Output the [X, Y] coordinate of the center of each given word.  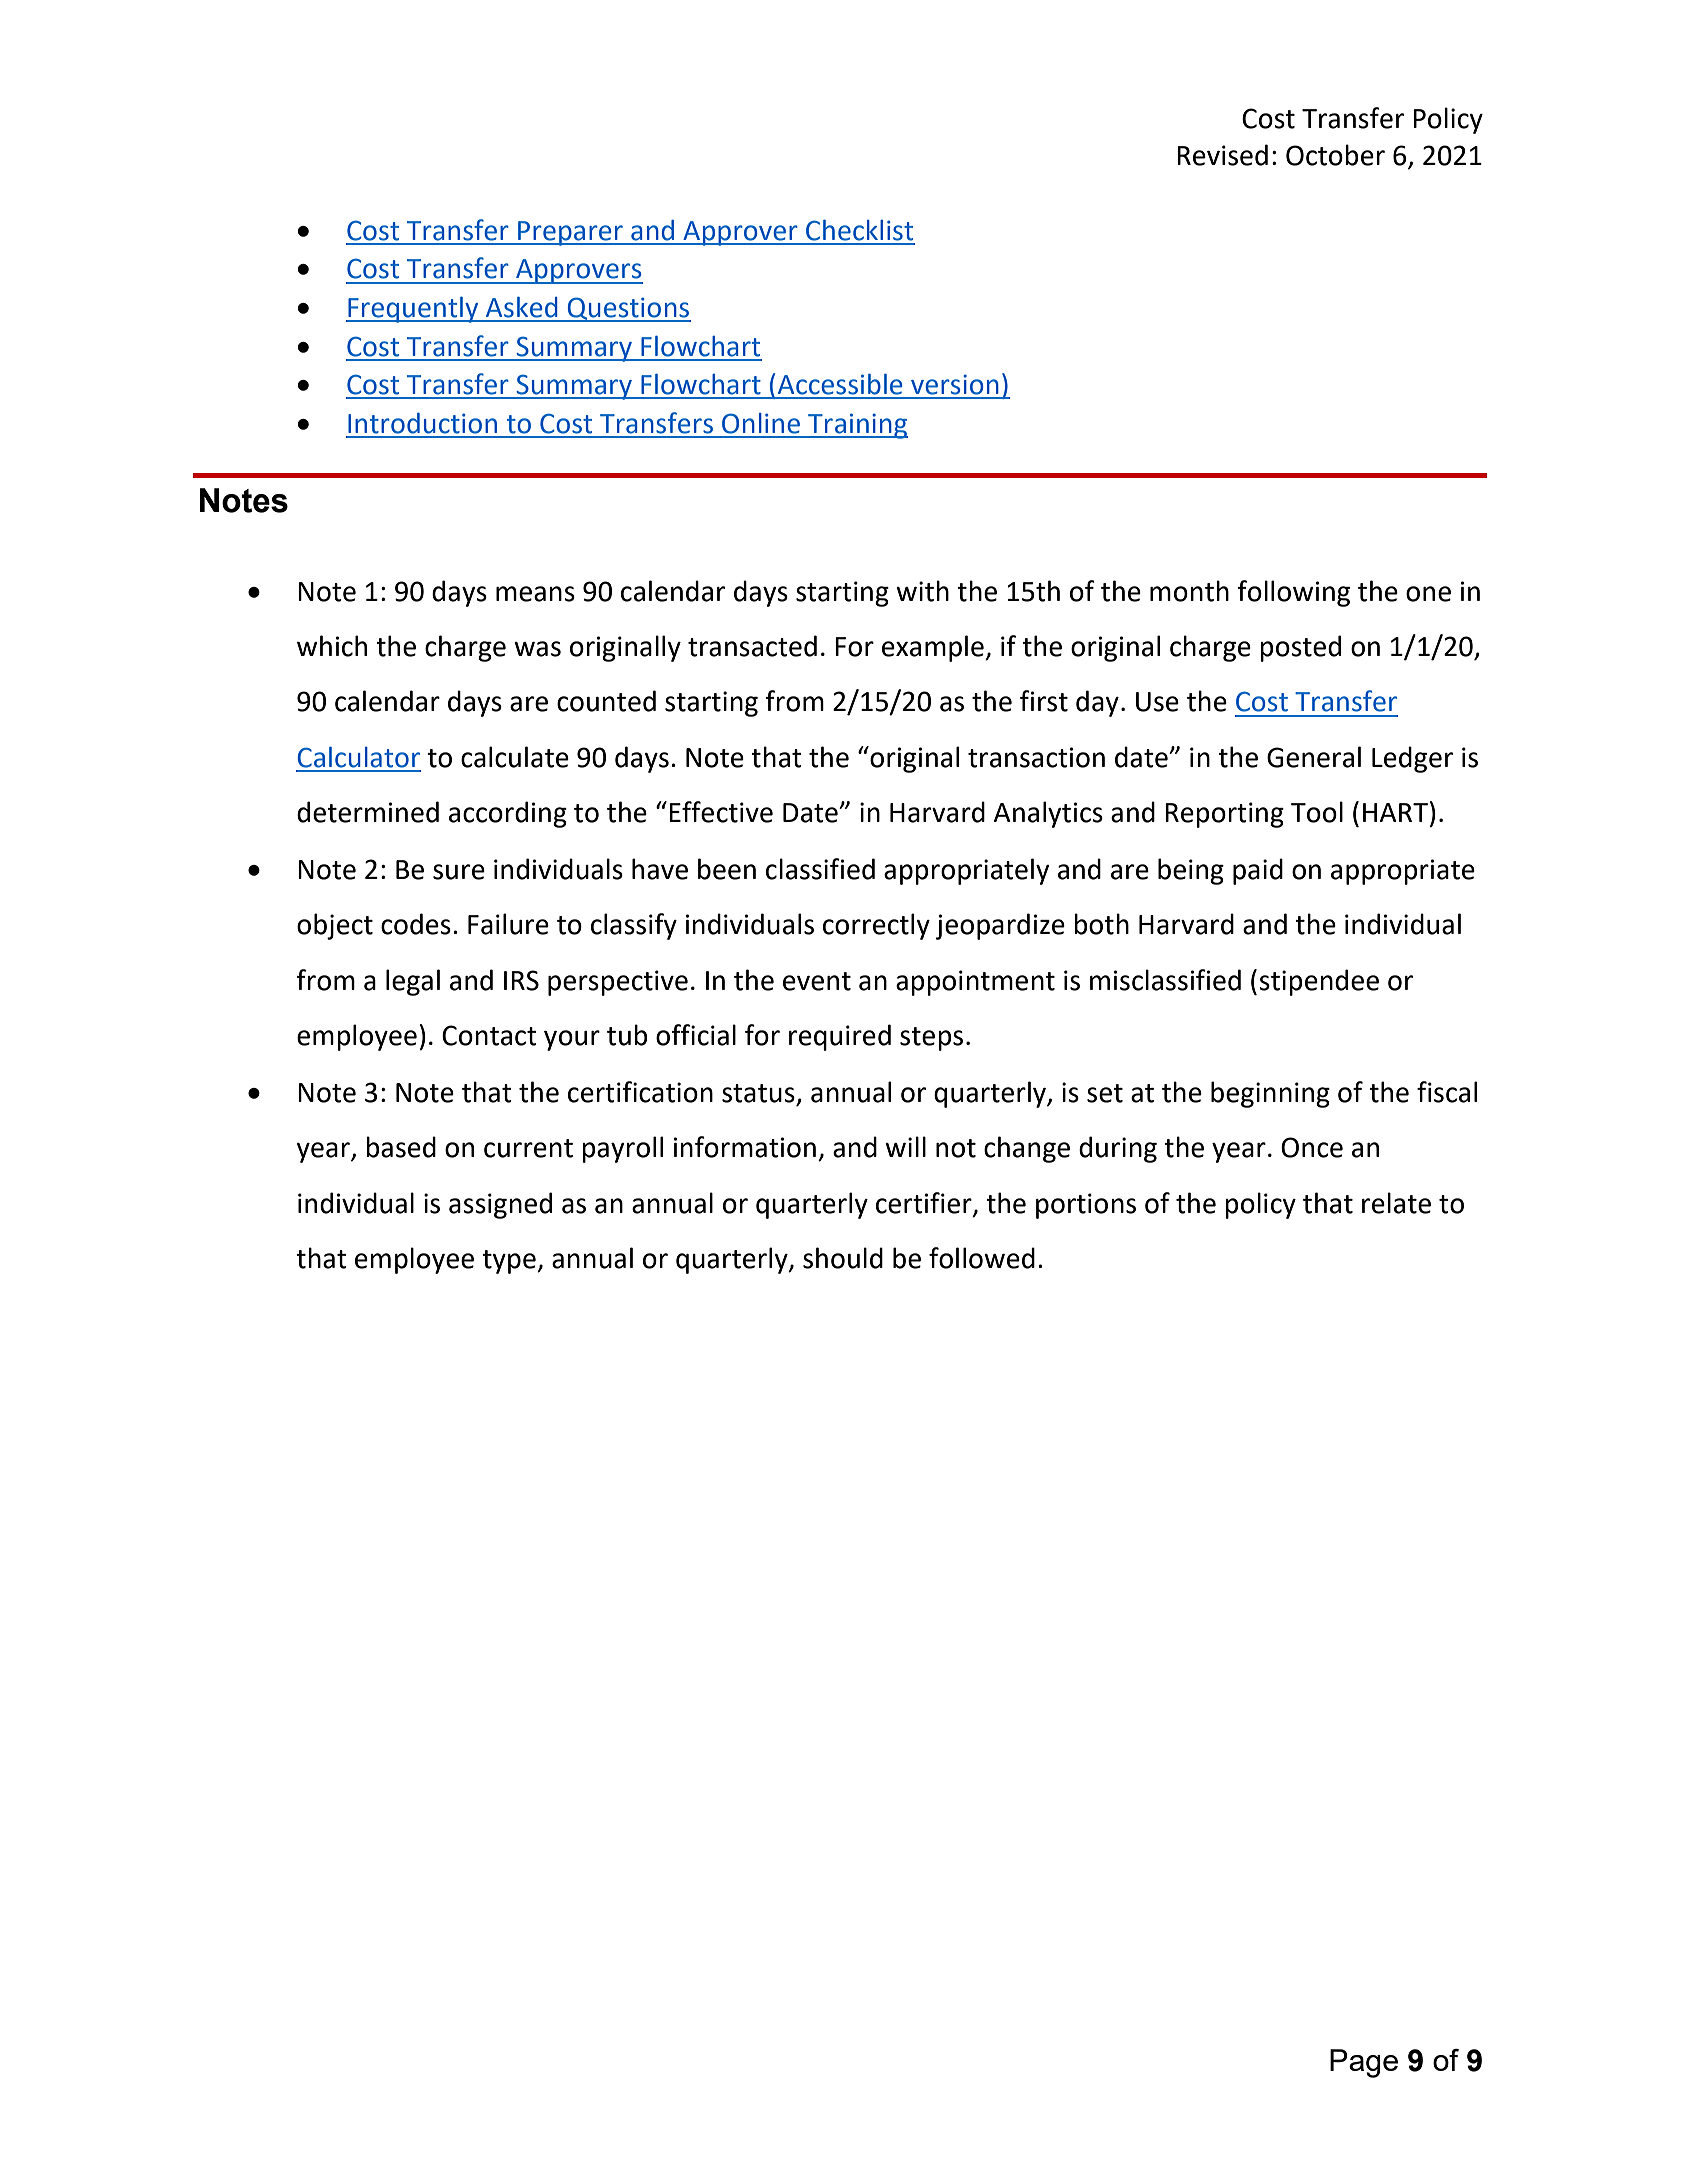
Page [1364, 2063]
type [510, 1262]
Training [857, 426]
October [1335, 155]
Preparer [570, 233]
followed [982, 1258]
